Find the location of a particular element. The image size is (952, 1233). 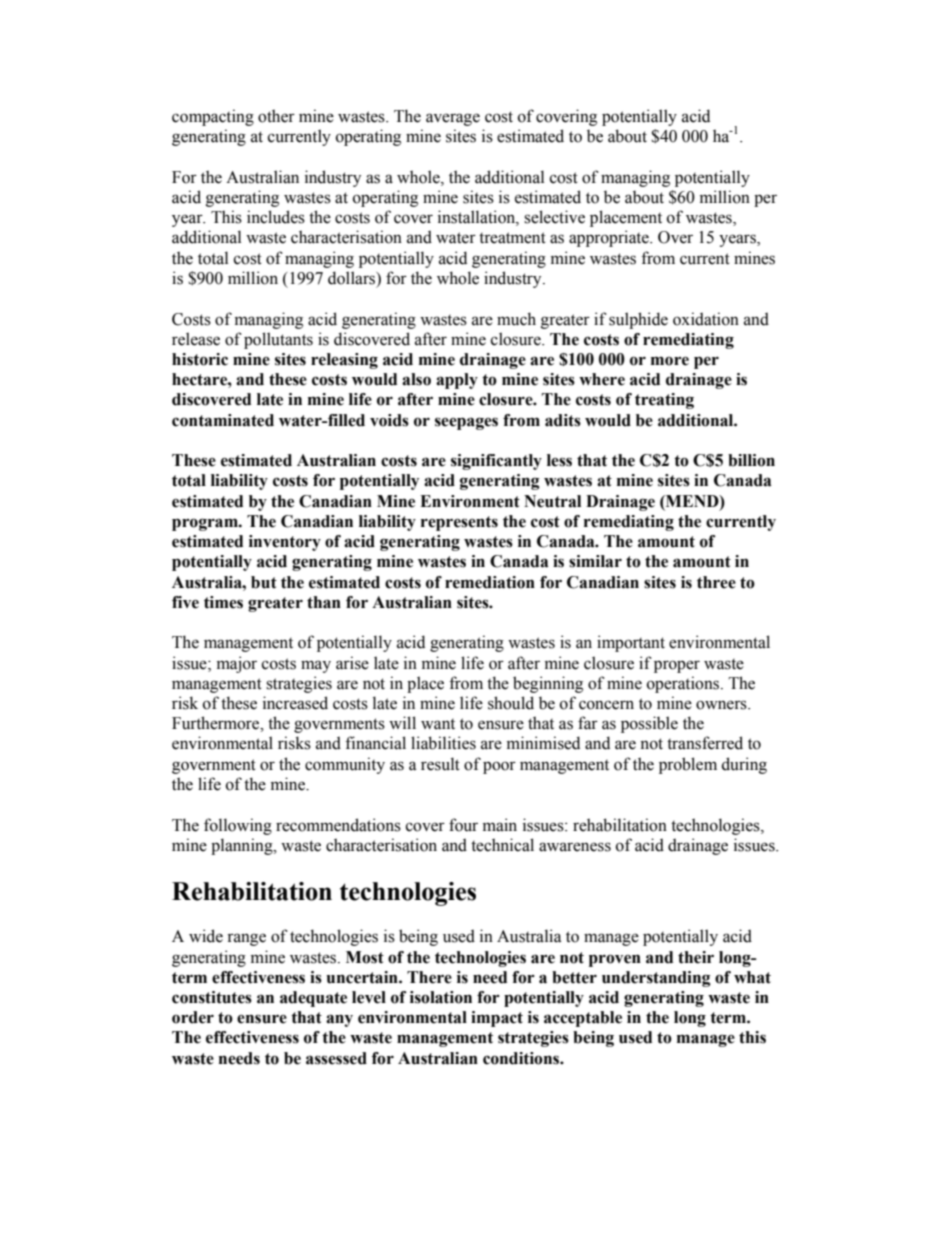

average is located at coordinates (453, 119).
